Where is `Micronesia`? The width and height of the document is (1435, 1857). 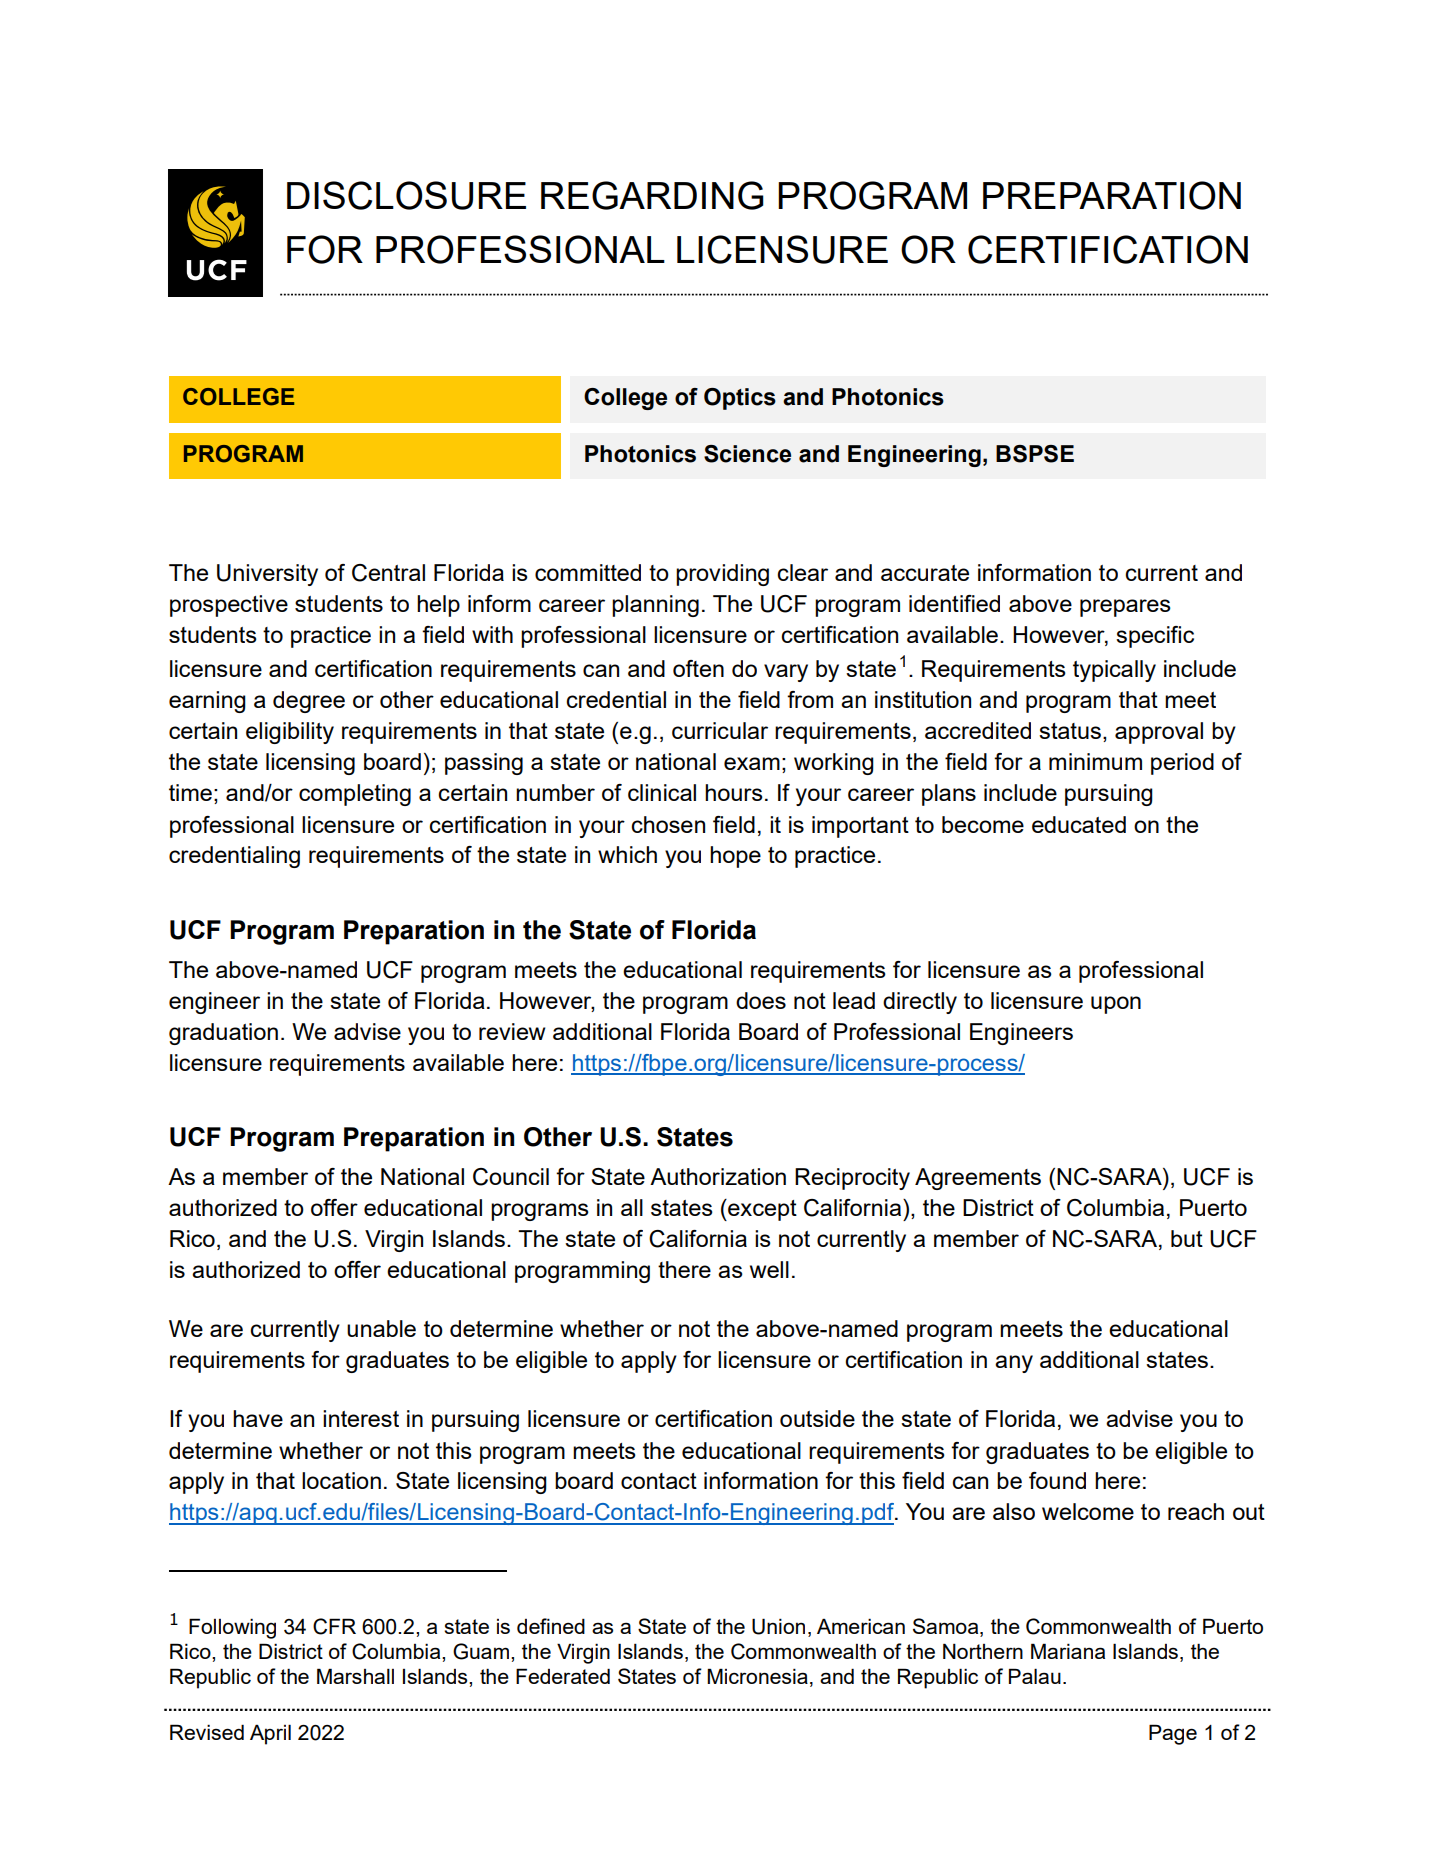 Micronesia is located at coordinates (757, 1676).
